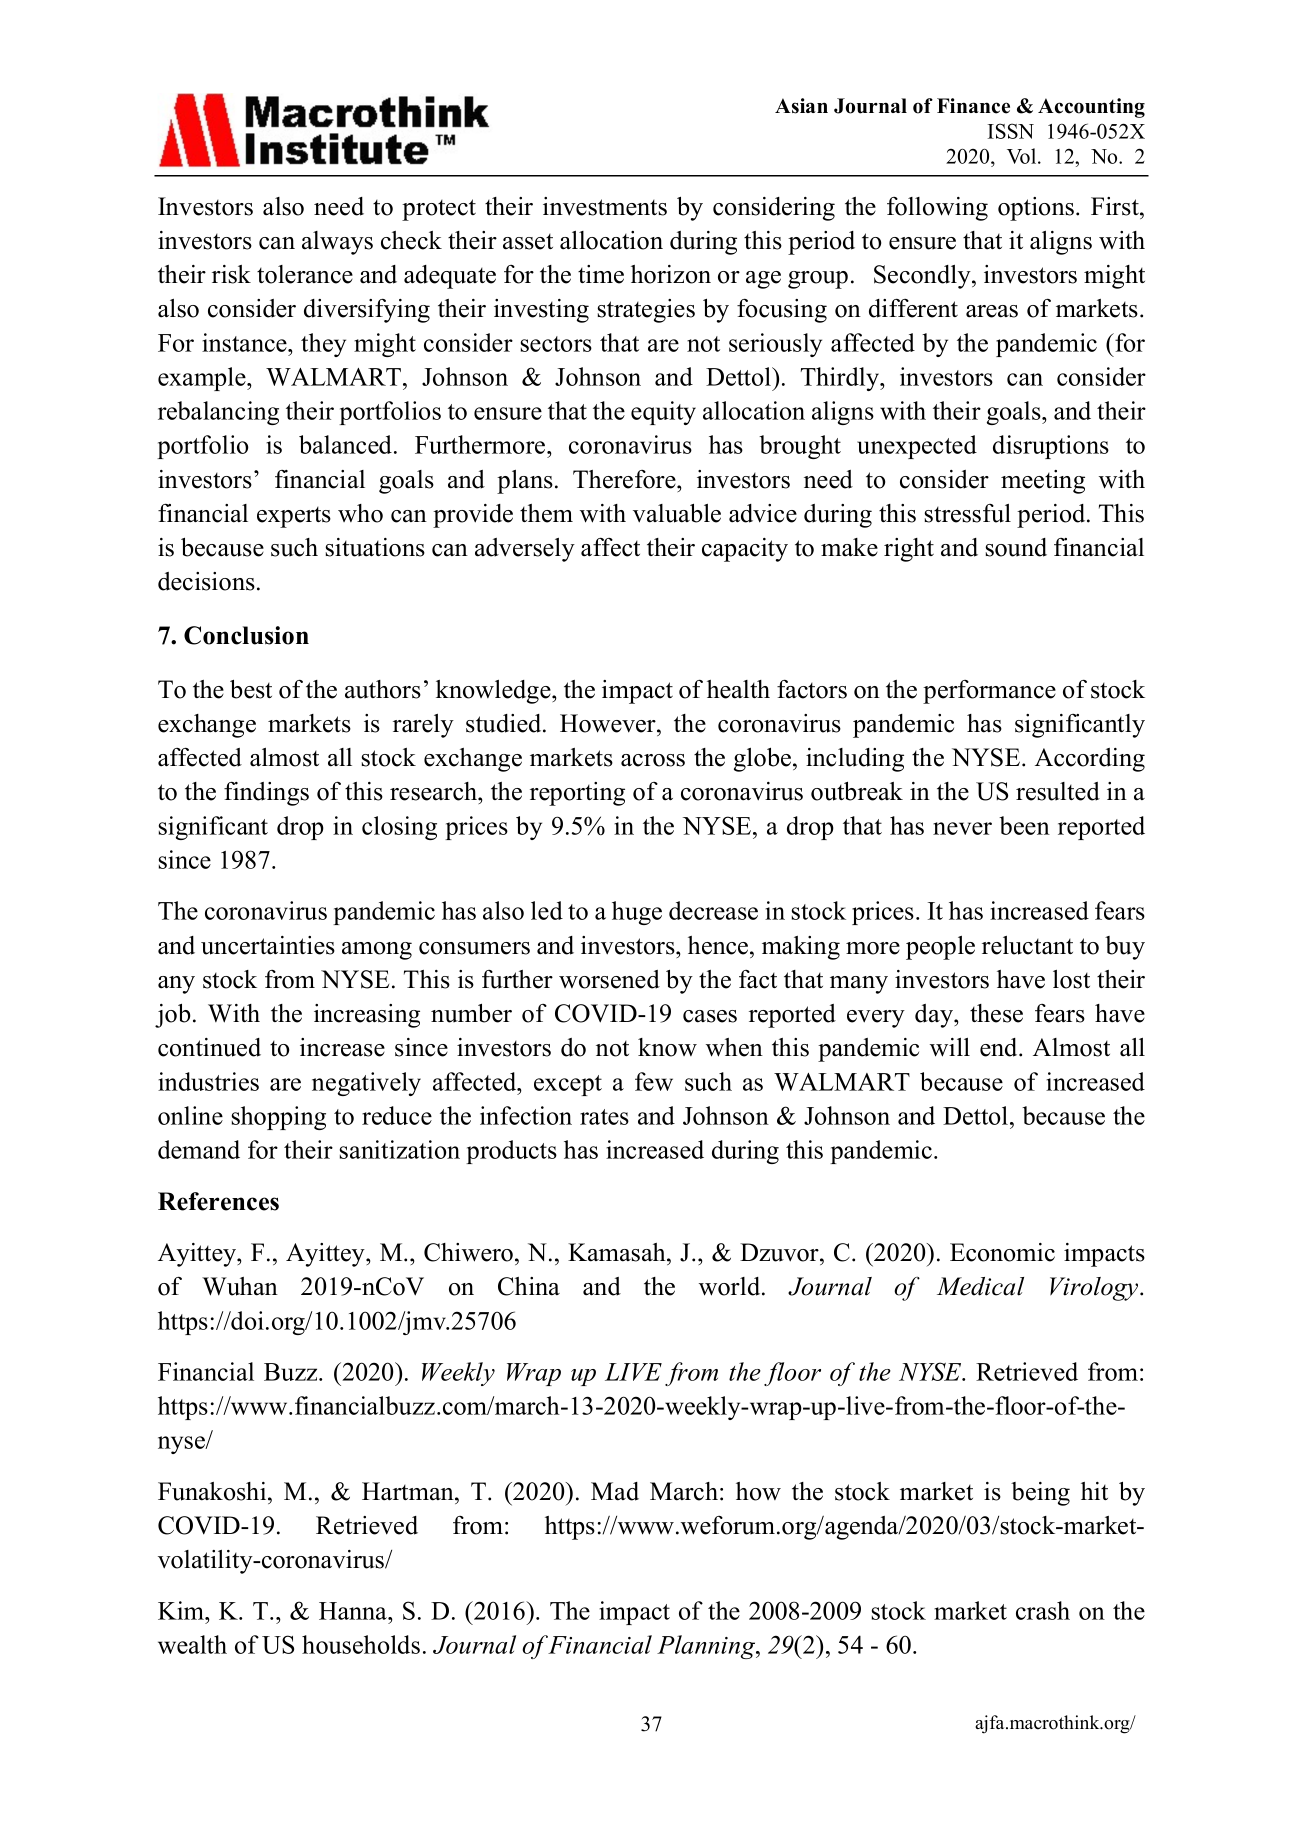 Image resolution: width=1303 pixels, height=1842 pixels. Describe the element at coordinates (337, 243) in the screenshot. I see `always` at that location.
